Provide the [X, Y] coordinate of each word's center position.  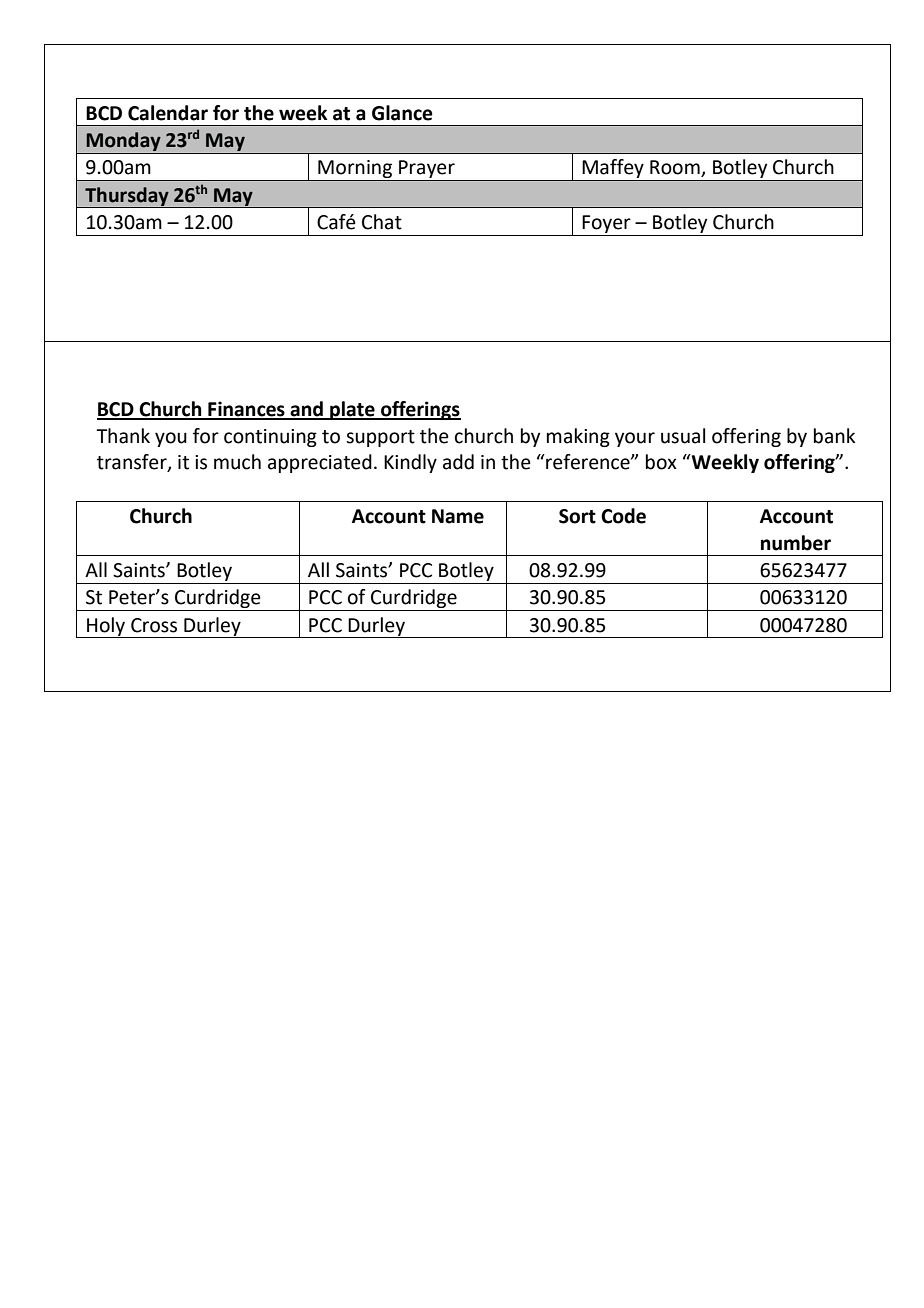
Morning [355, 169]
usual [683, 436]
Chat [382, 222]
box [661, 462]
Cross [154, 625]
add [458, 462]
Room [676, 168]
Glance [402, 113]
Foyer [606, 224]
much [237, 462]
